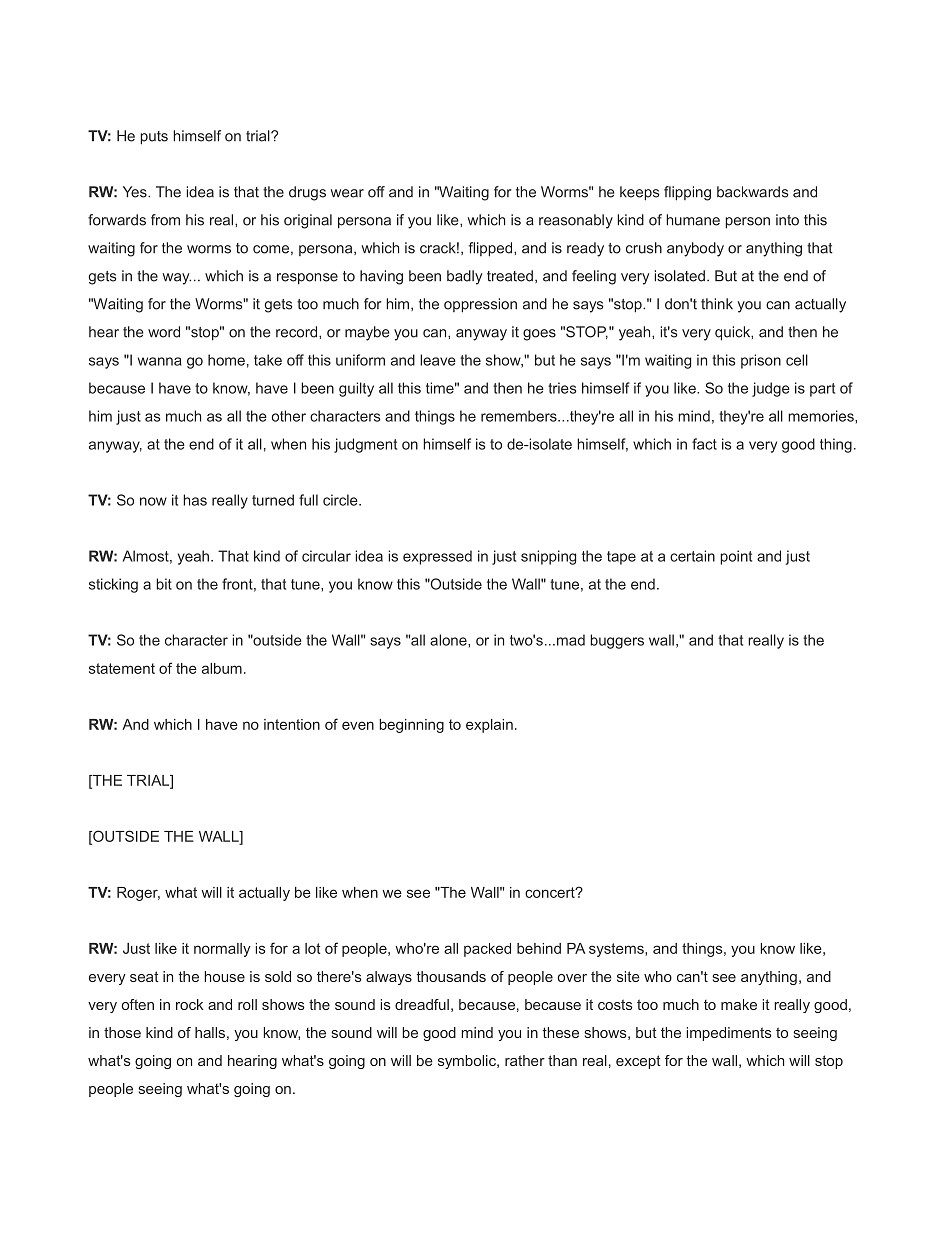 Image resolution: width=952 pixels, height=1233 pixels. I want to click on point, so click(736, 557).
